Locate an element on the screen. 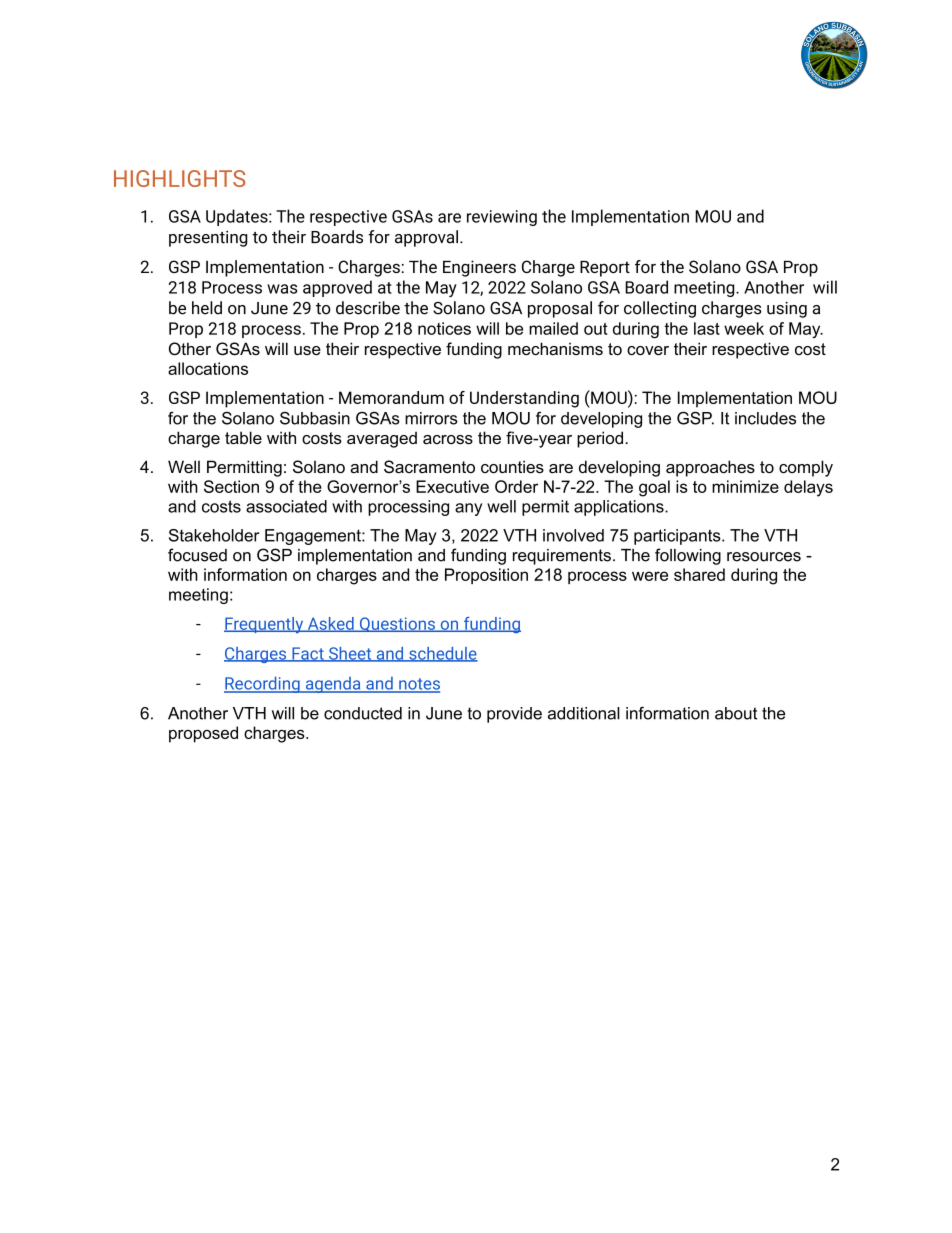 This screenshot has height=1233, width=952. reviewing is located at coordinates (502, 218).
